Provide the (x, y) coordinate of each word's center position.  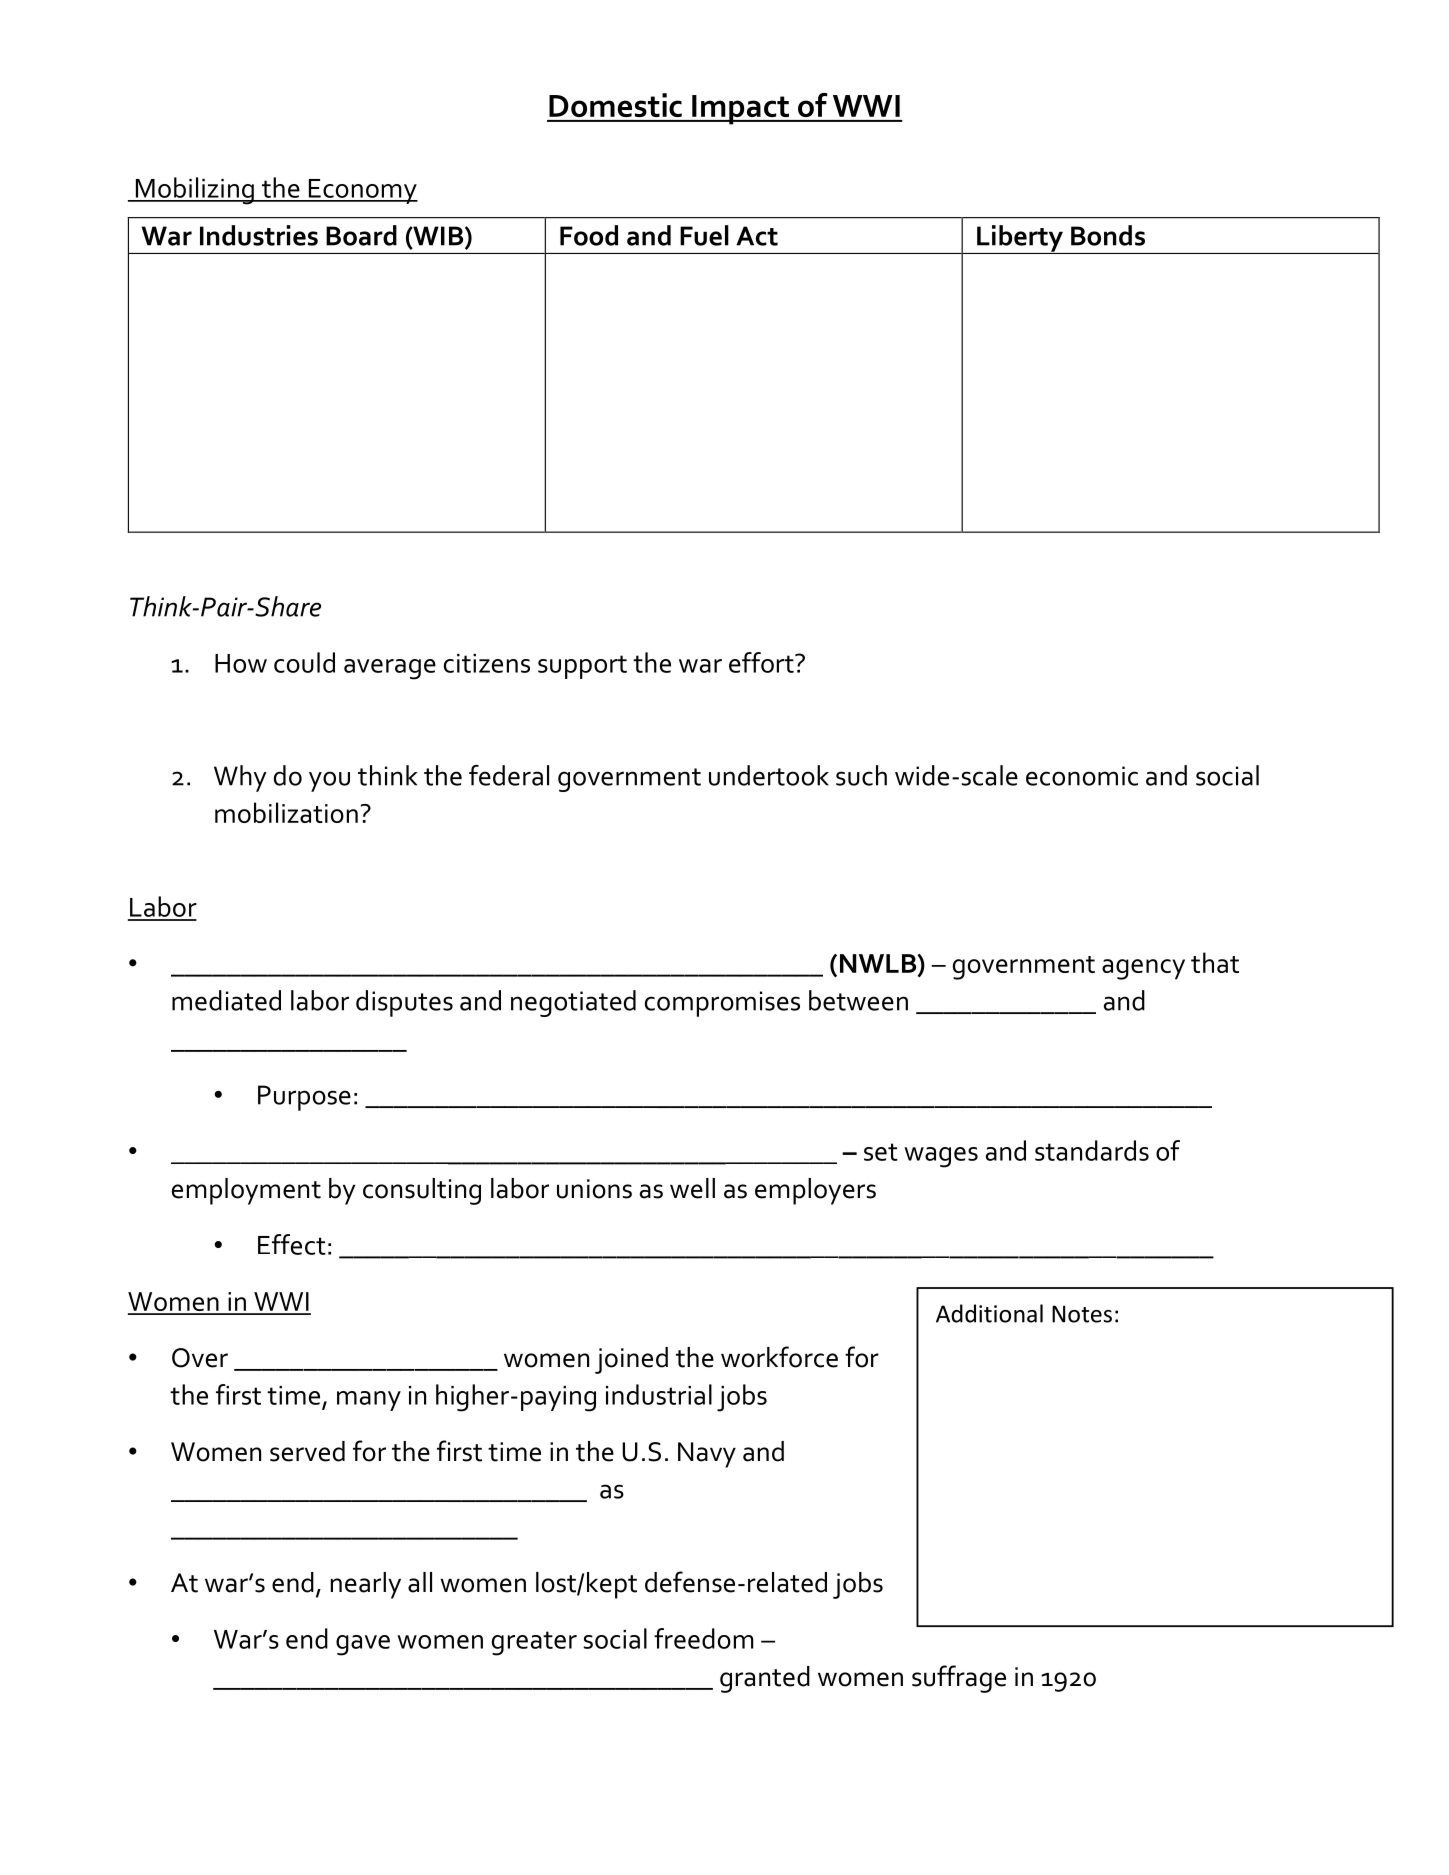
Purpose (304, 1098)
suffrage (959, 1679)
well (692, 1188)
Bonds (1108, 235)
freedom (704, 1638)
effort (762, 662)
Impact (741, 110)
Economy (362, 191)
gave (363, 1645)
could (304, 662)
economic (1082, 776)
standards (1092, 1150)
